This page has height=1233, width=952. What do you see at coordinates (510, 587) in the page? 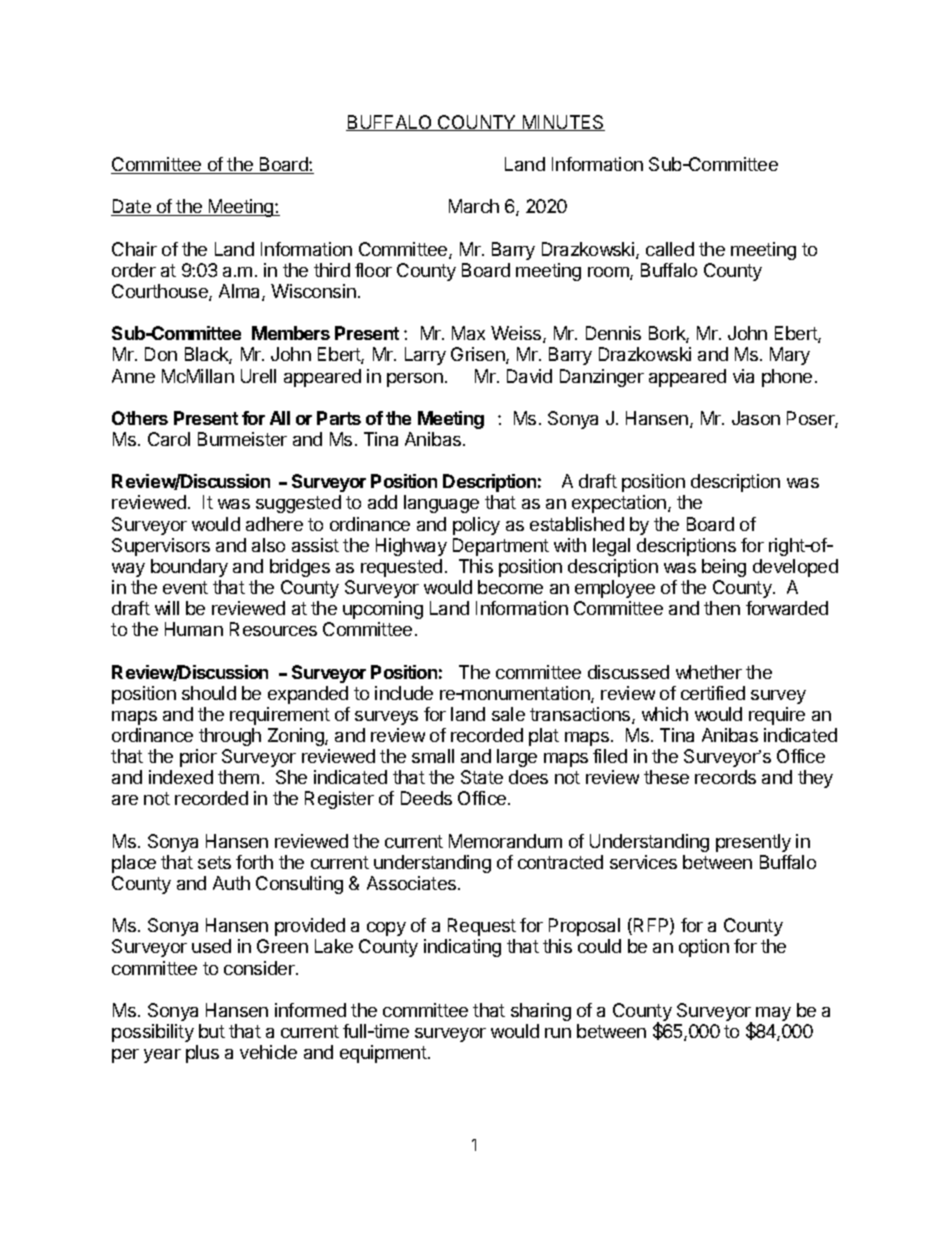
I see `become` at bounding box center [510, 587].
